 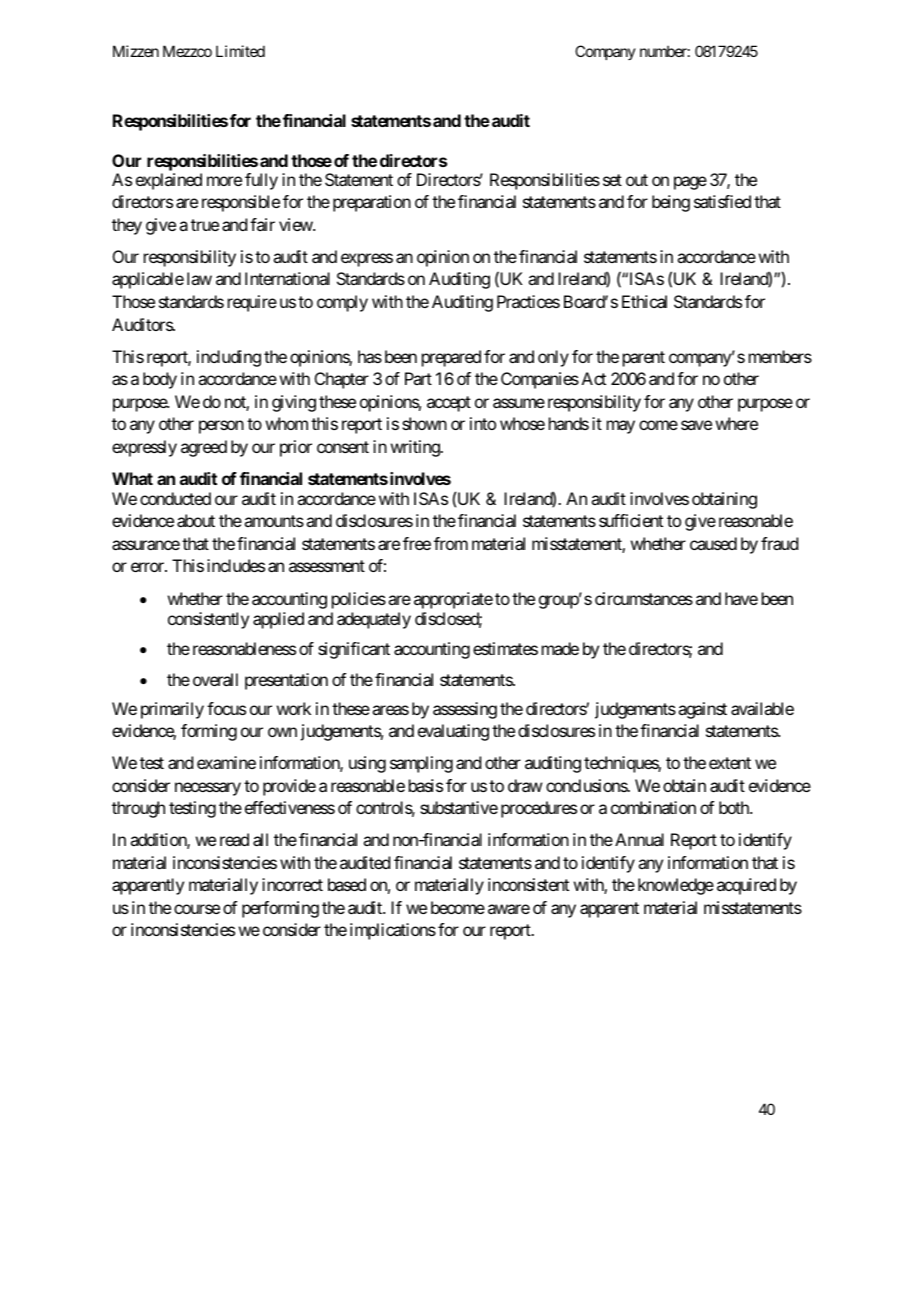 What do you see at coordinates (197, 909) in the document?
I see `course` at bounding box center [197, 909].
